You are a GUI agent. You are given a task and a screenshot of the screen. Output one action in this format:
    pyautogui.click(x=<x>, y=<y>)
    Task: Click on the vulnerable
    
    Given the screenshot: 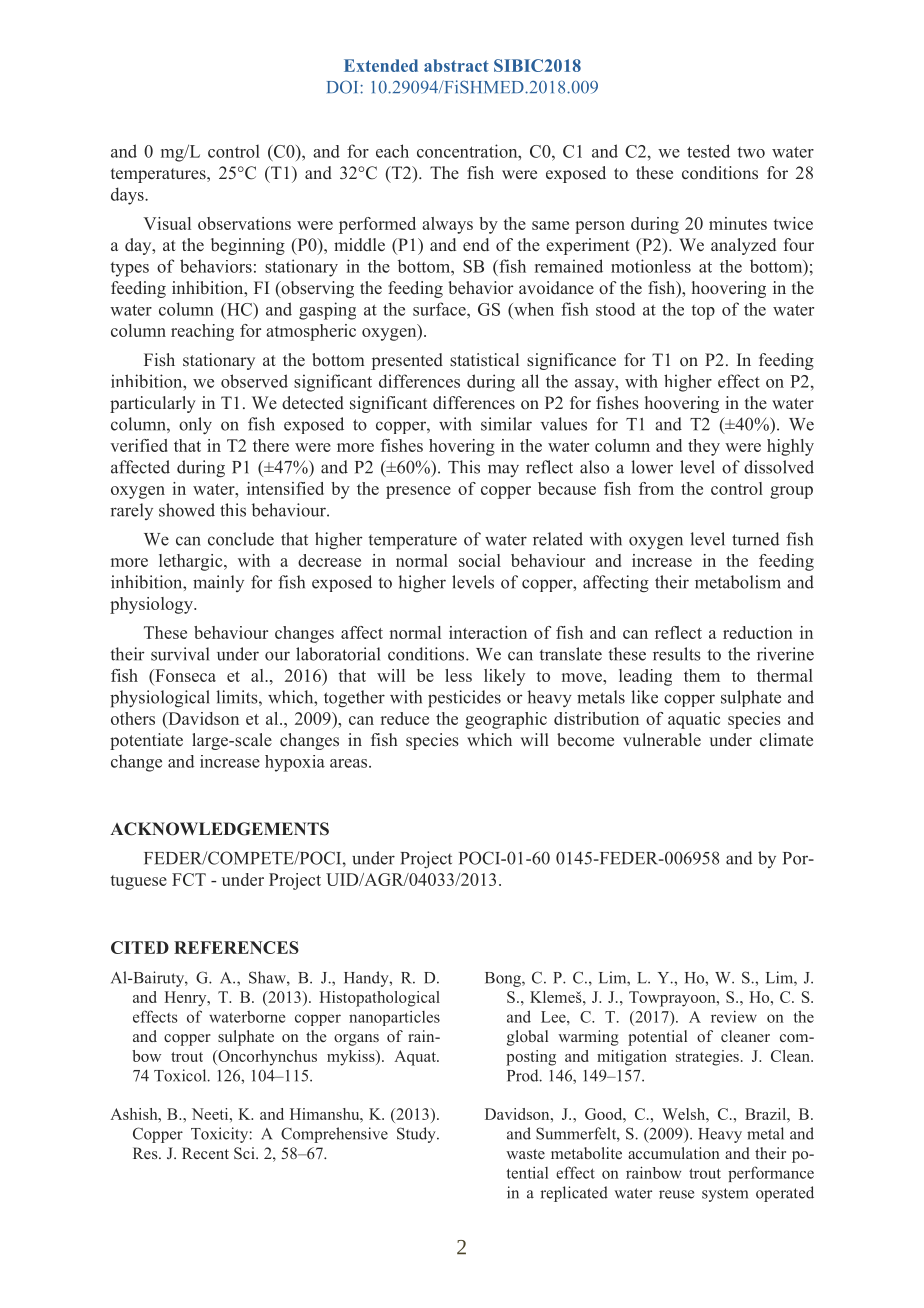 What is the action you would take?
    pyautogui.click(x=662, y=740)
